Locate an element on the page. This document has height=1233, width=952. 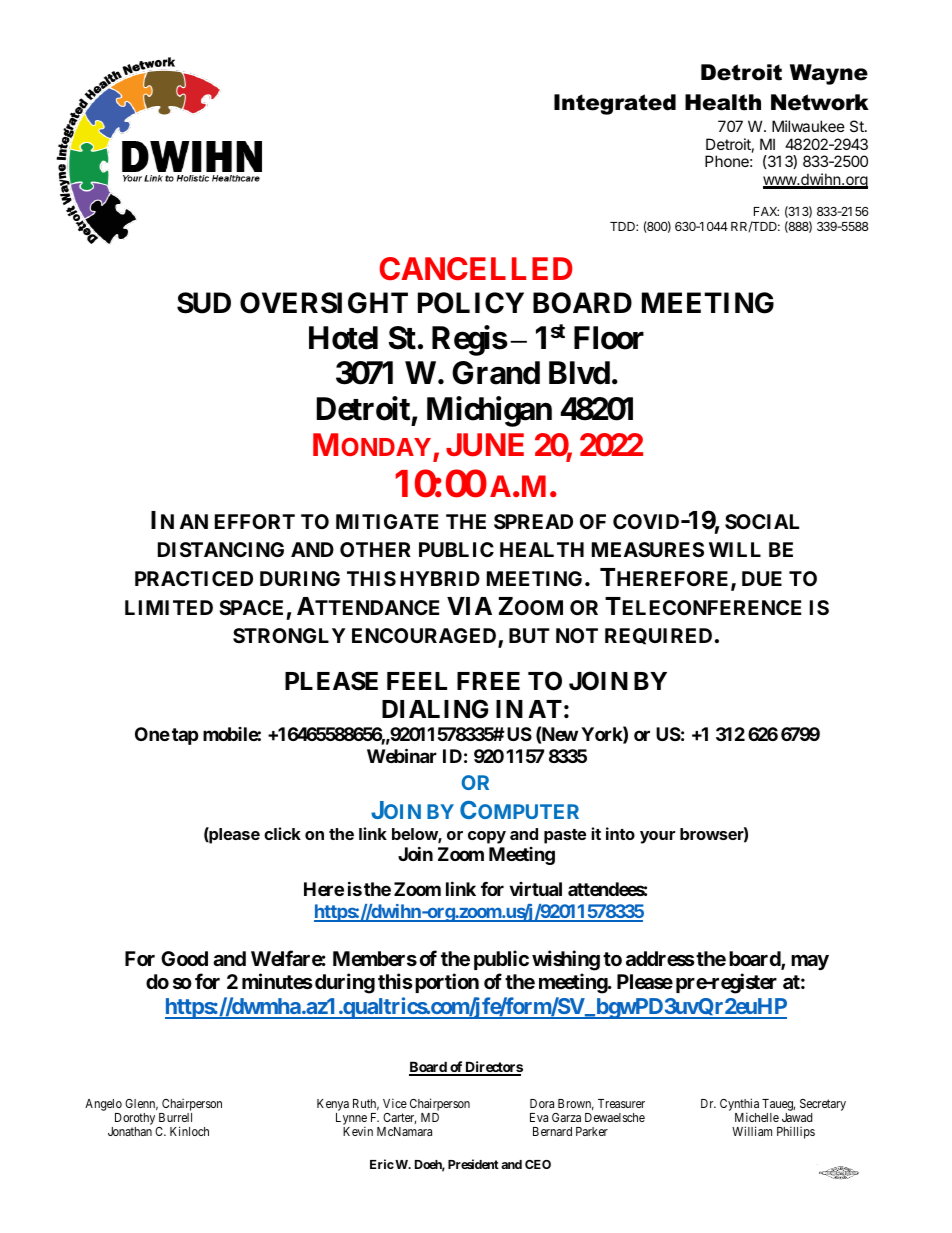
SPREAD is located at coordinates (533, 521).
